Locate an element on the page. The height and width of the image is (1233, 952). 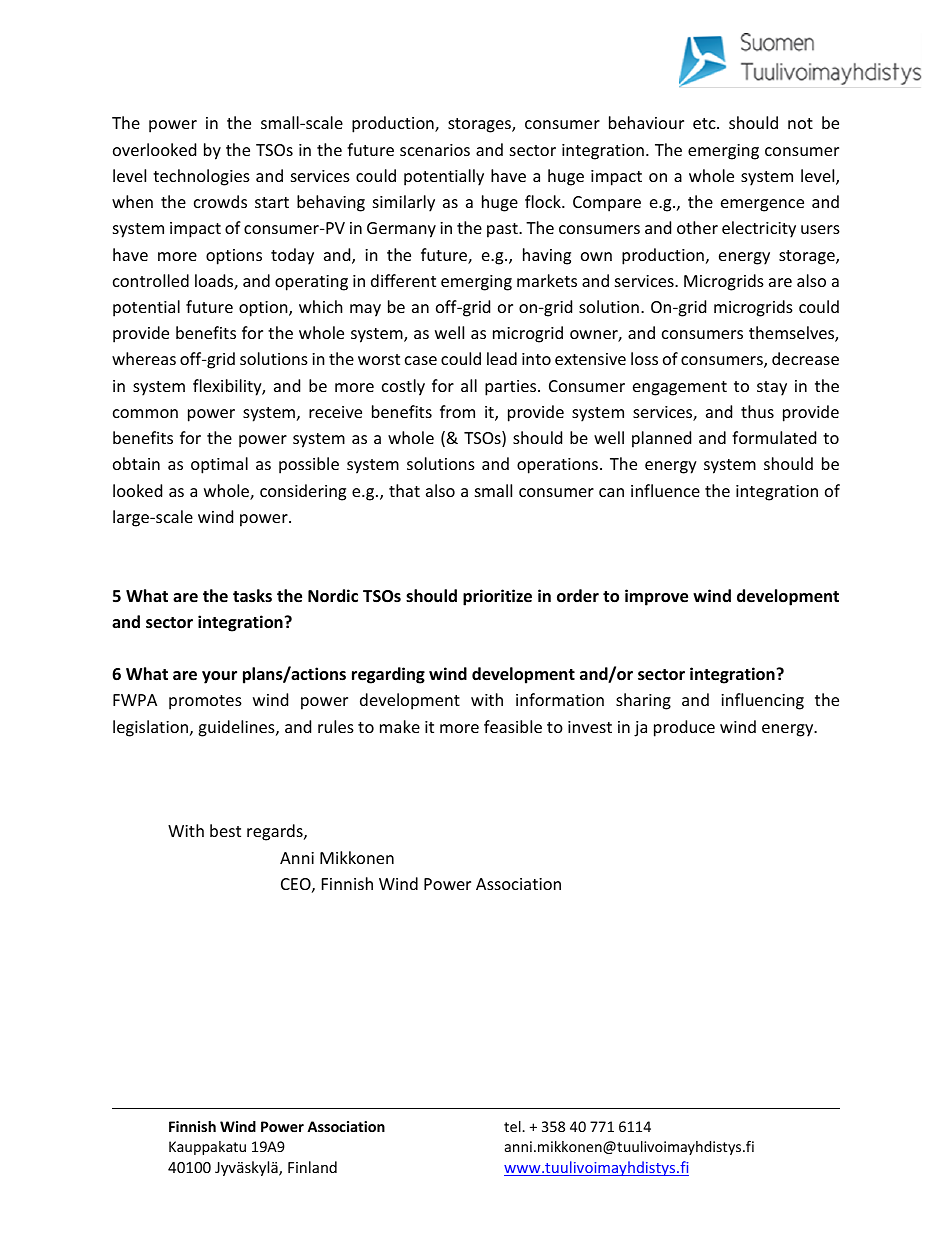
etc is located at coordinates (705, 123).
